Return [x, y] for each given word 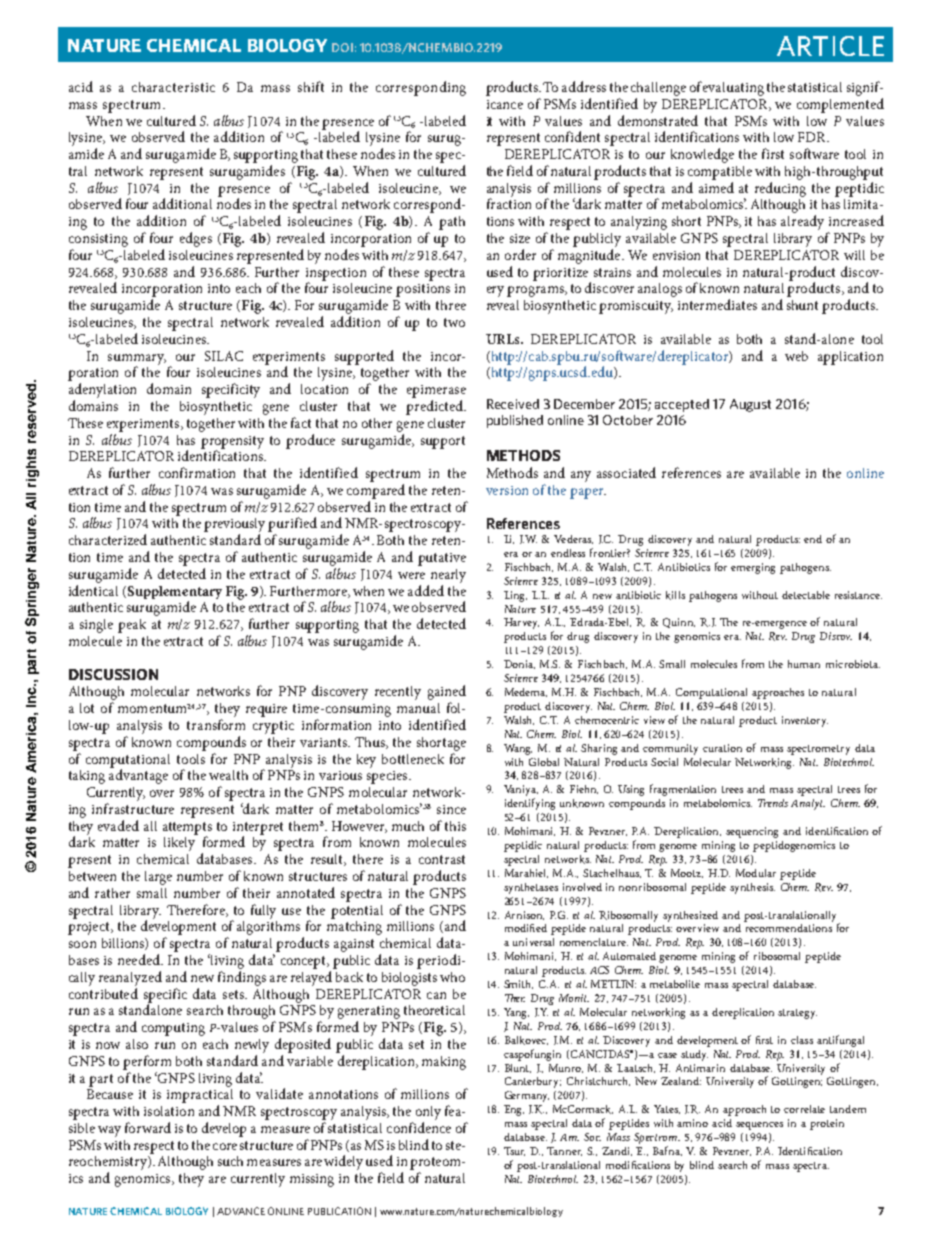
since [451, 809]
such [230, 1161]
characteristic [173, 87]
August [750, 405]
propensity [232, 443]
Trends [773, 803]
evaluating [733, 89]
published [515, 421]
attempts [187, 829]
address [584, 86]
